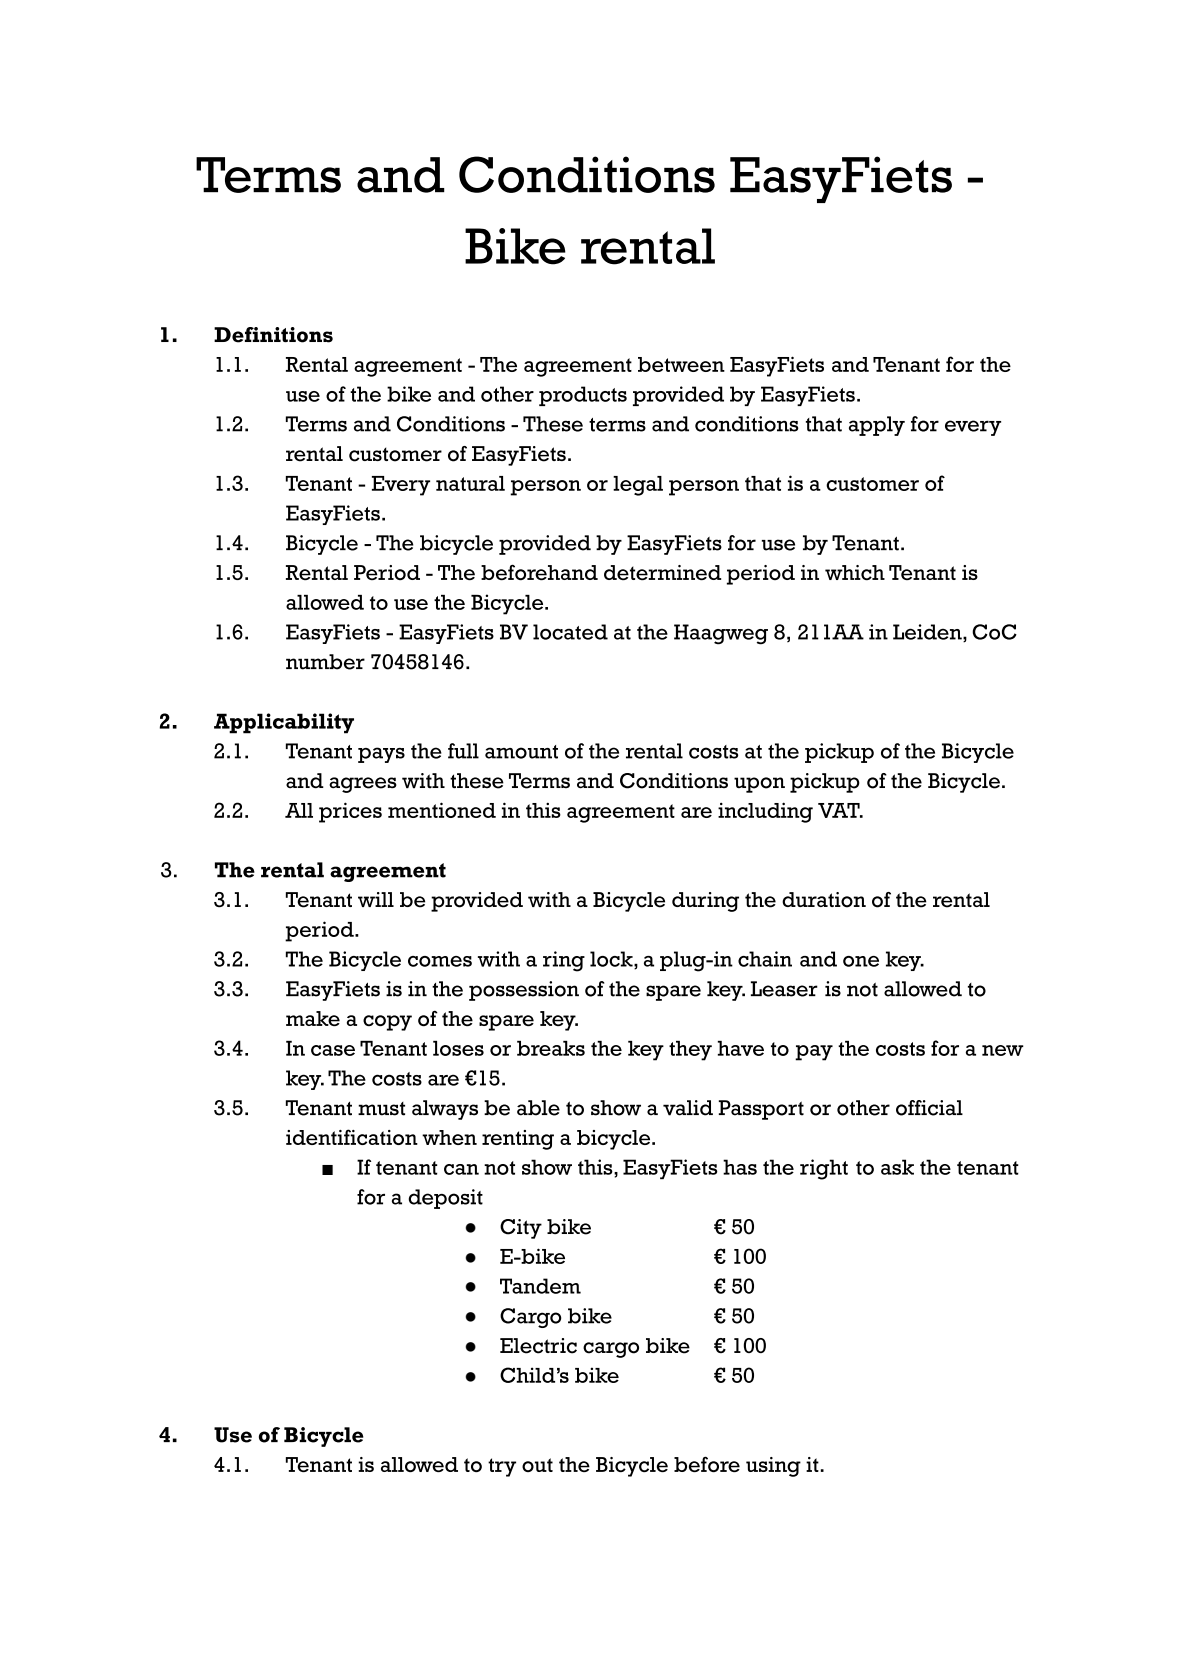  Describe the element at coordinates (681, 364) in the image. I see `between` at that location.
